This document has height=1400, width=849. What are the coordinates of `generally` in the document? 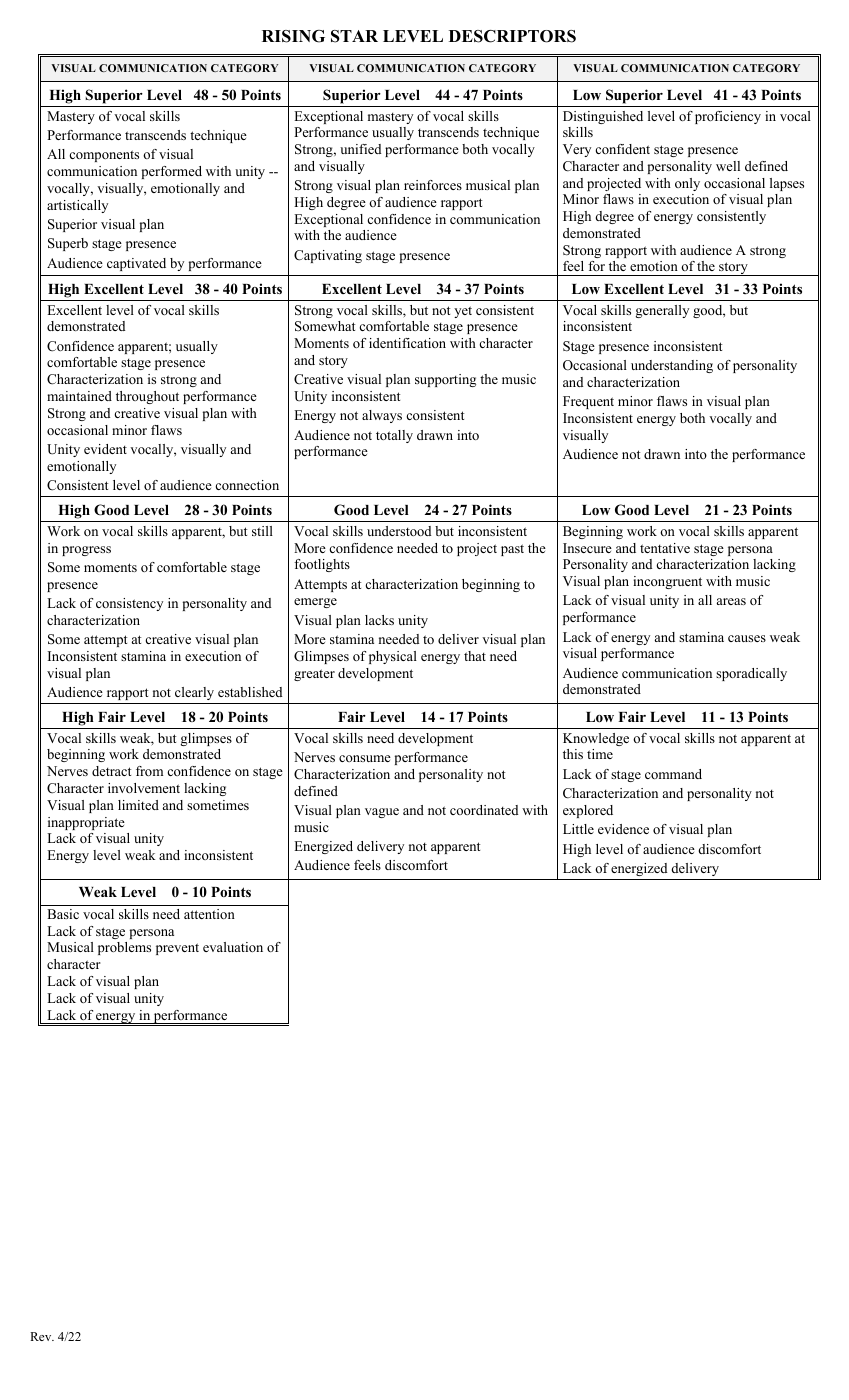 It's located at (662, 311).
